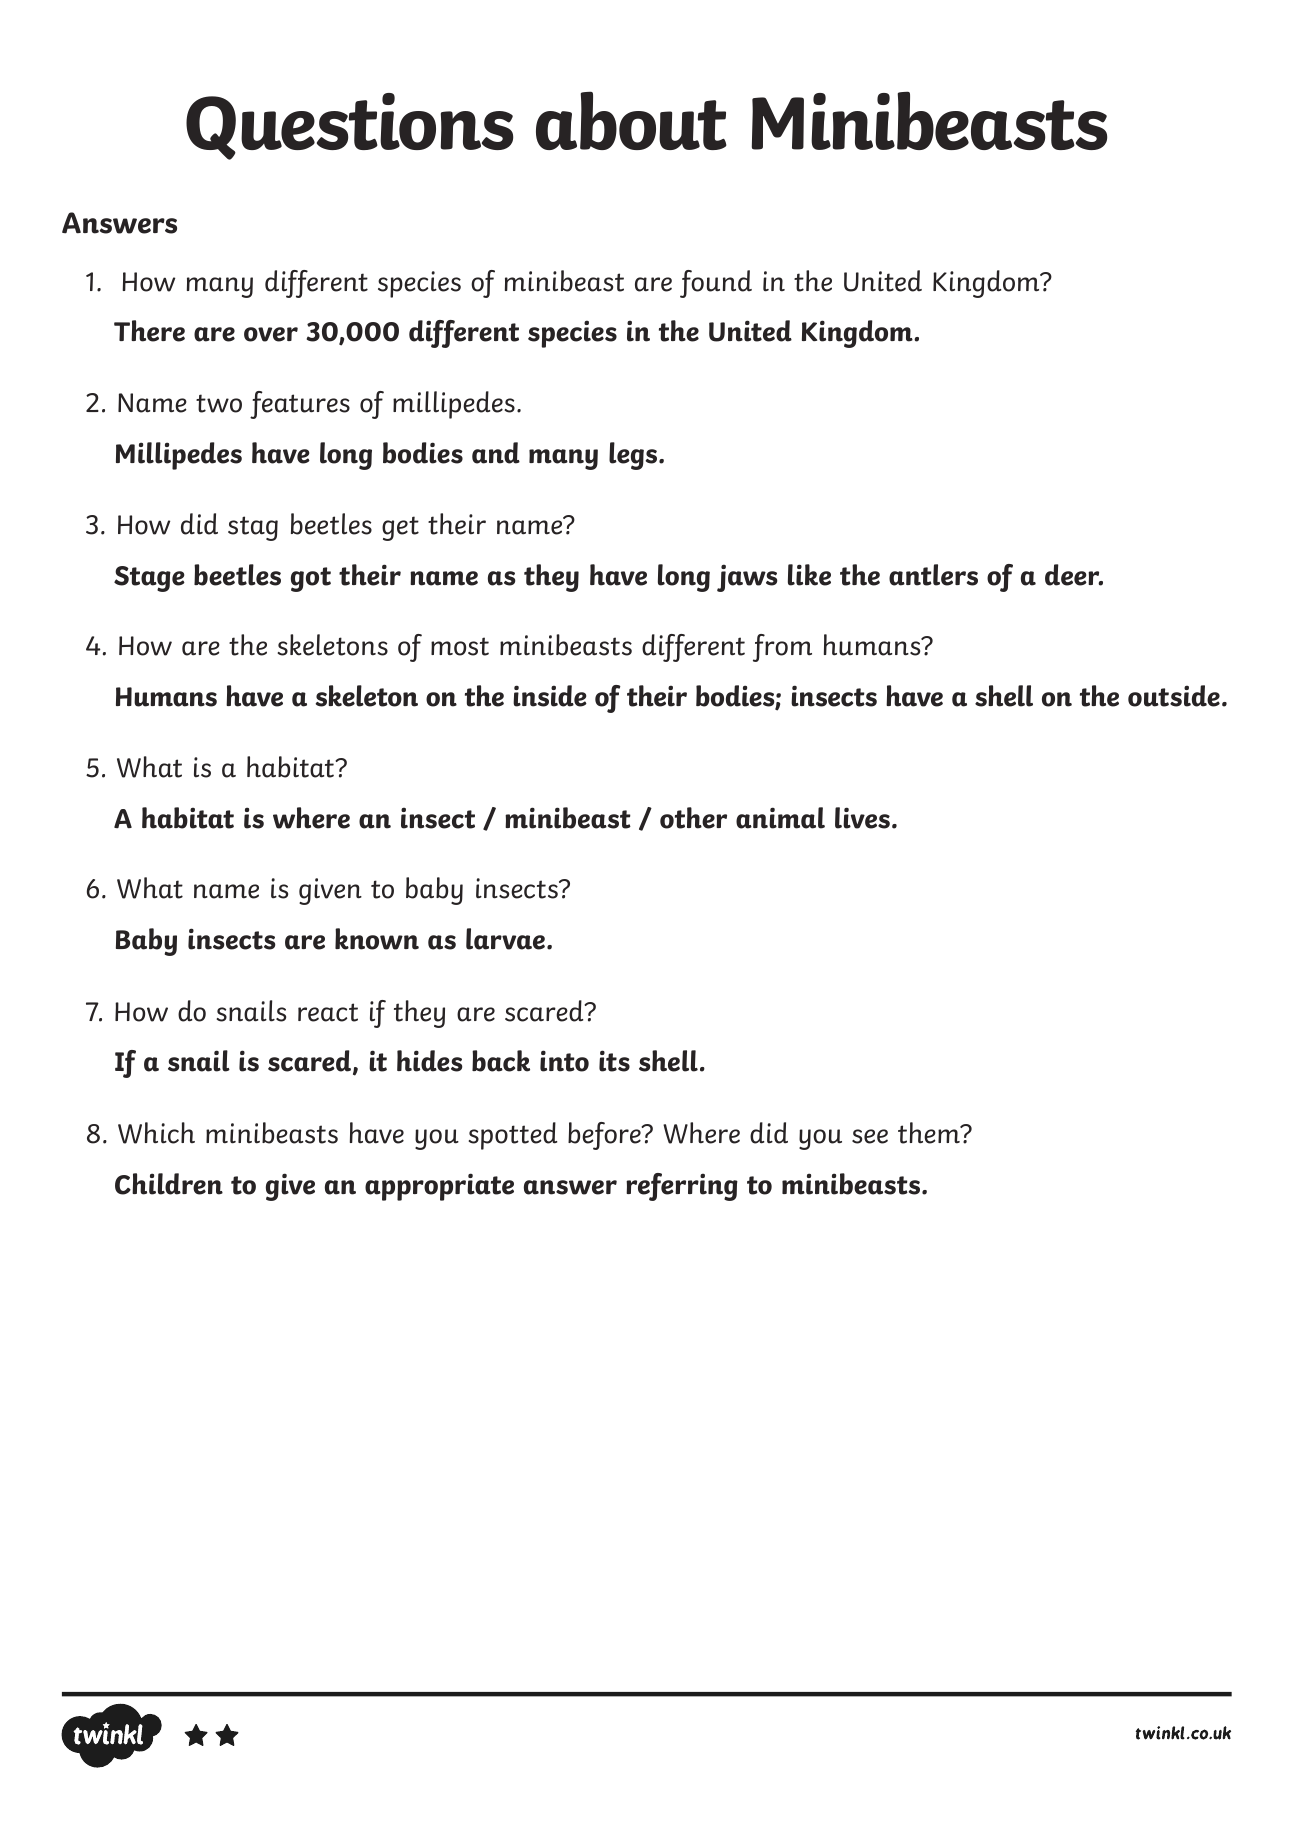  What do you see at coordinates (507, 939) in the screenshot?
I see `larvae` at bounding box center [507, 939].
